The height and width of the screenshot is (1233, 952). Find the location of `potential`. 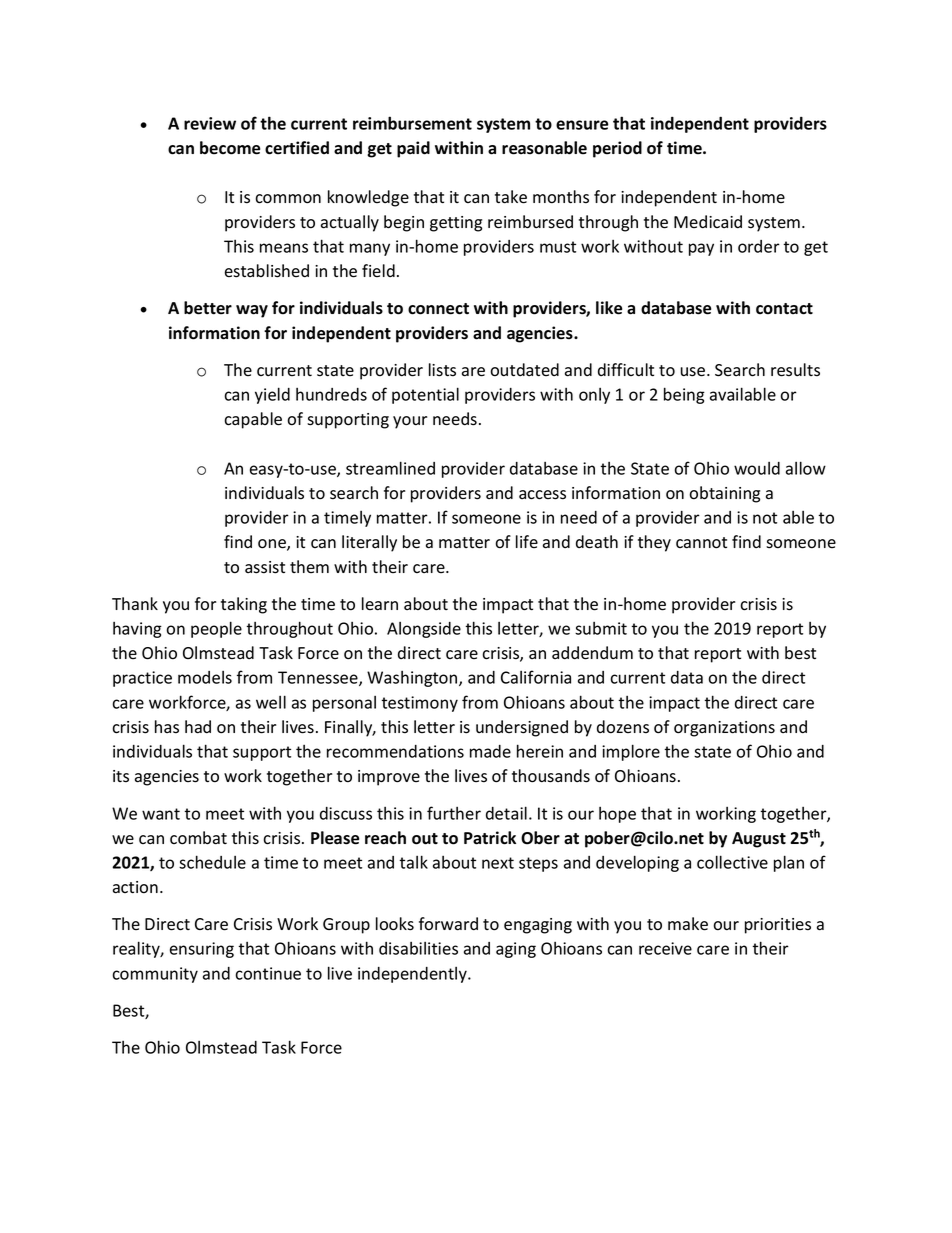

potential is located at coordinates (425, 395).
